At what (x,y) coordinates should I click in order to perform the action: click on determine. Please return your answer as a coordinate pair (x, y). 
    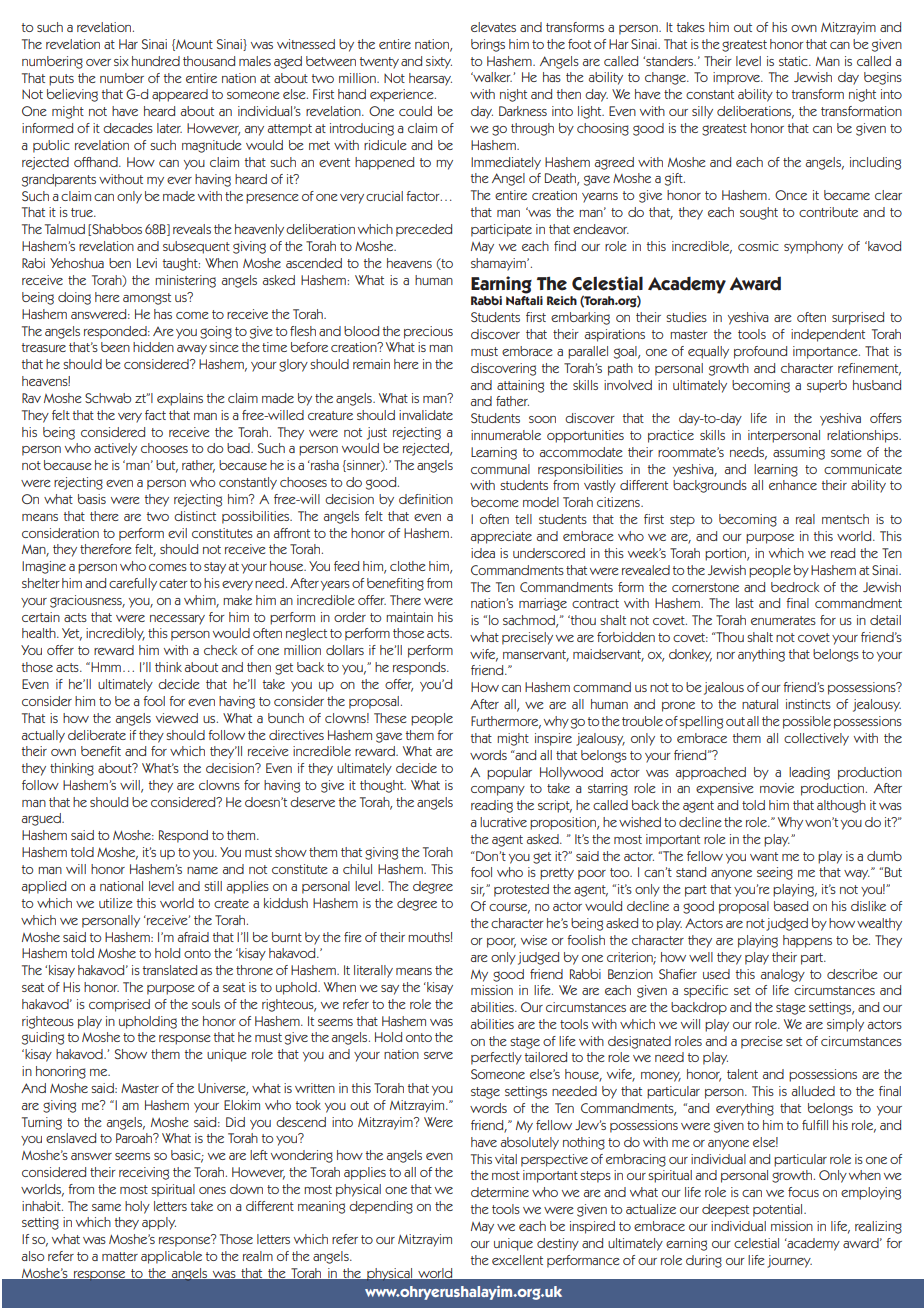
    Looking at the image, I should click on (500, 1192).
